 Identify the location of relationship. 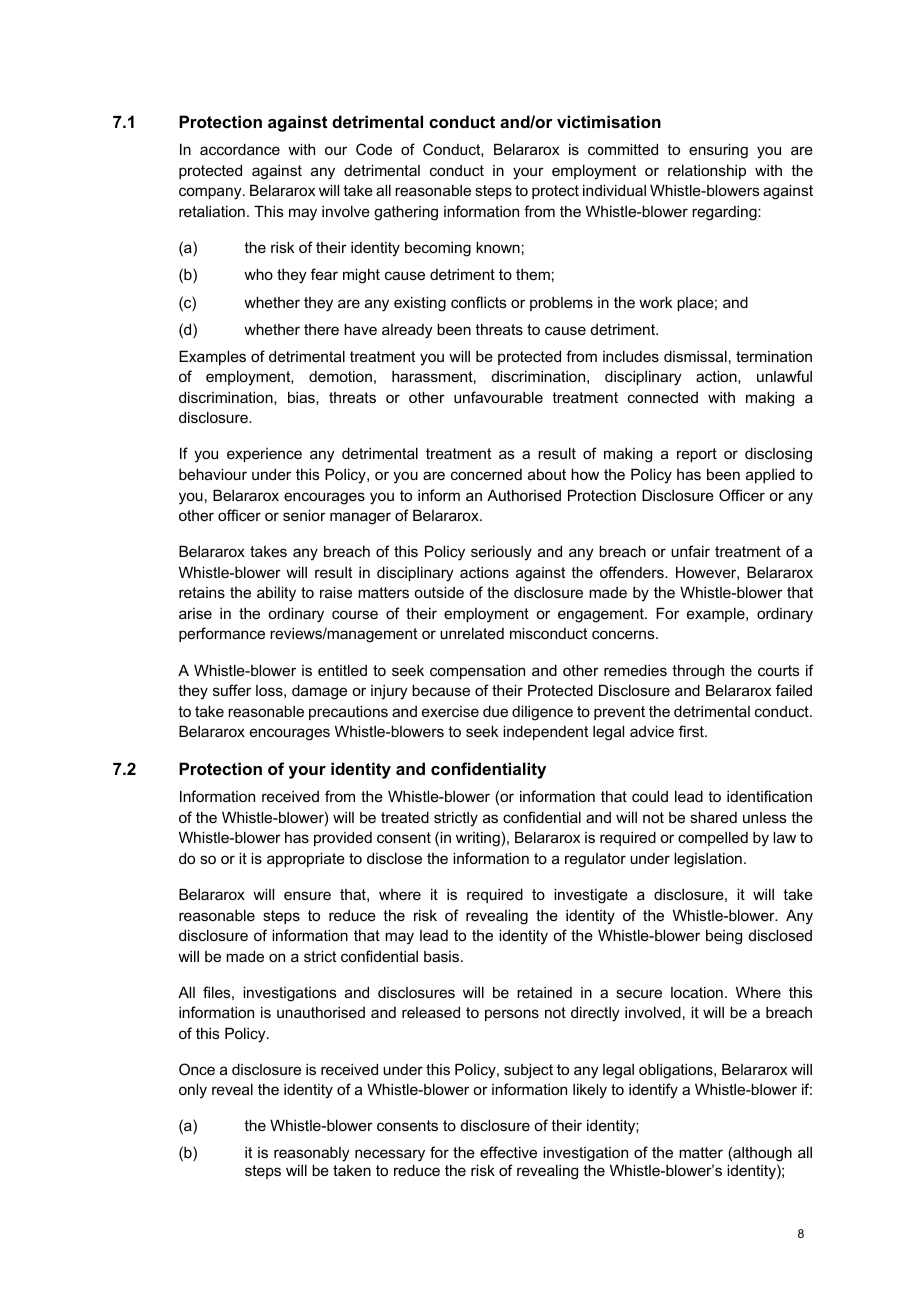
(707, 171).
